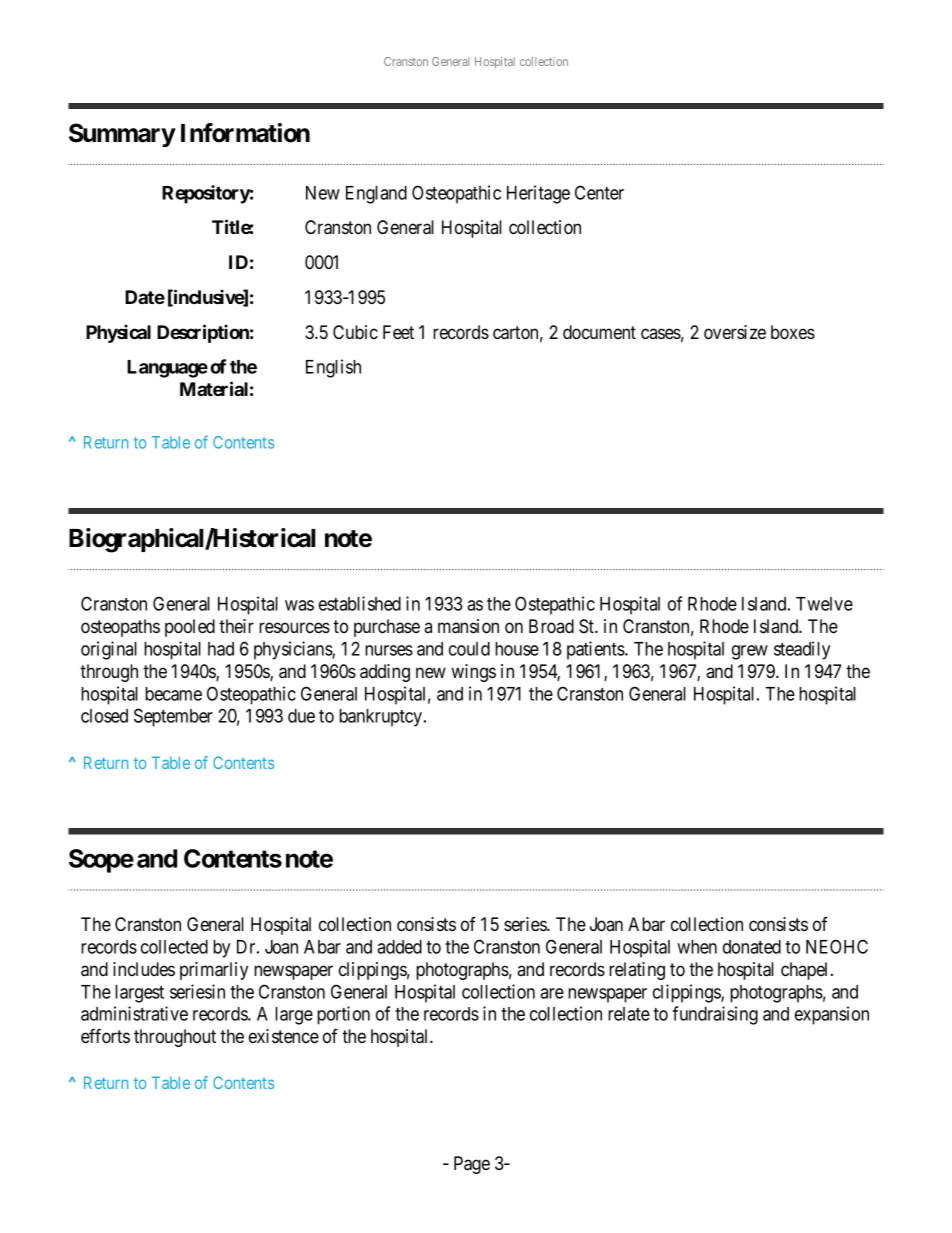  I want to click on efforts, so click(105, 1036).
